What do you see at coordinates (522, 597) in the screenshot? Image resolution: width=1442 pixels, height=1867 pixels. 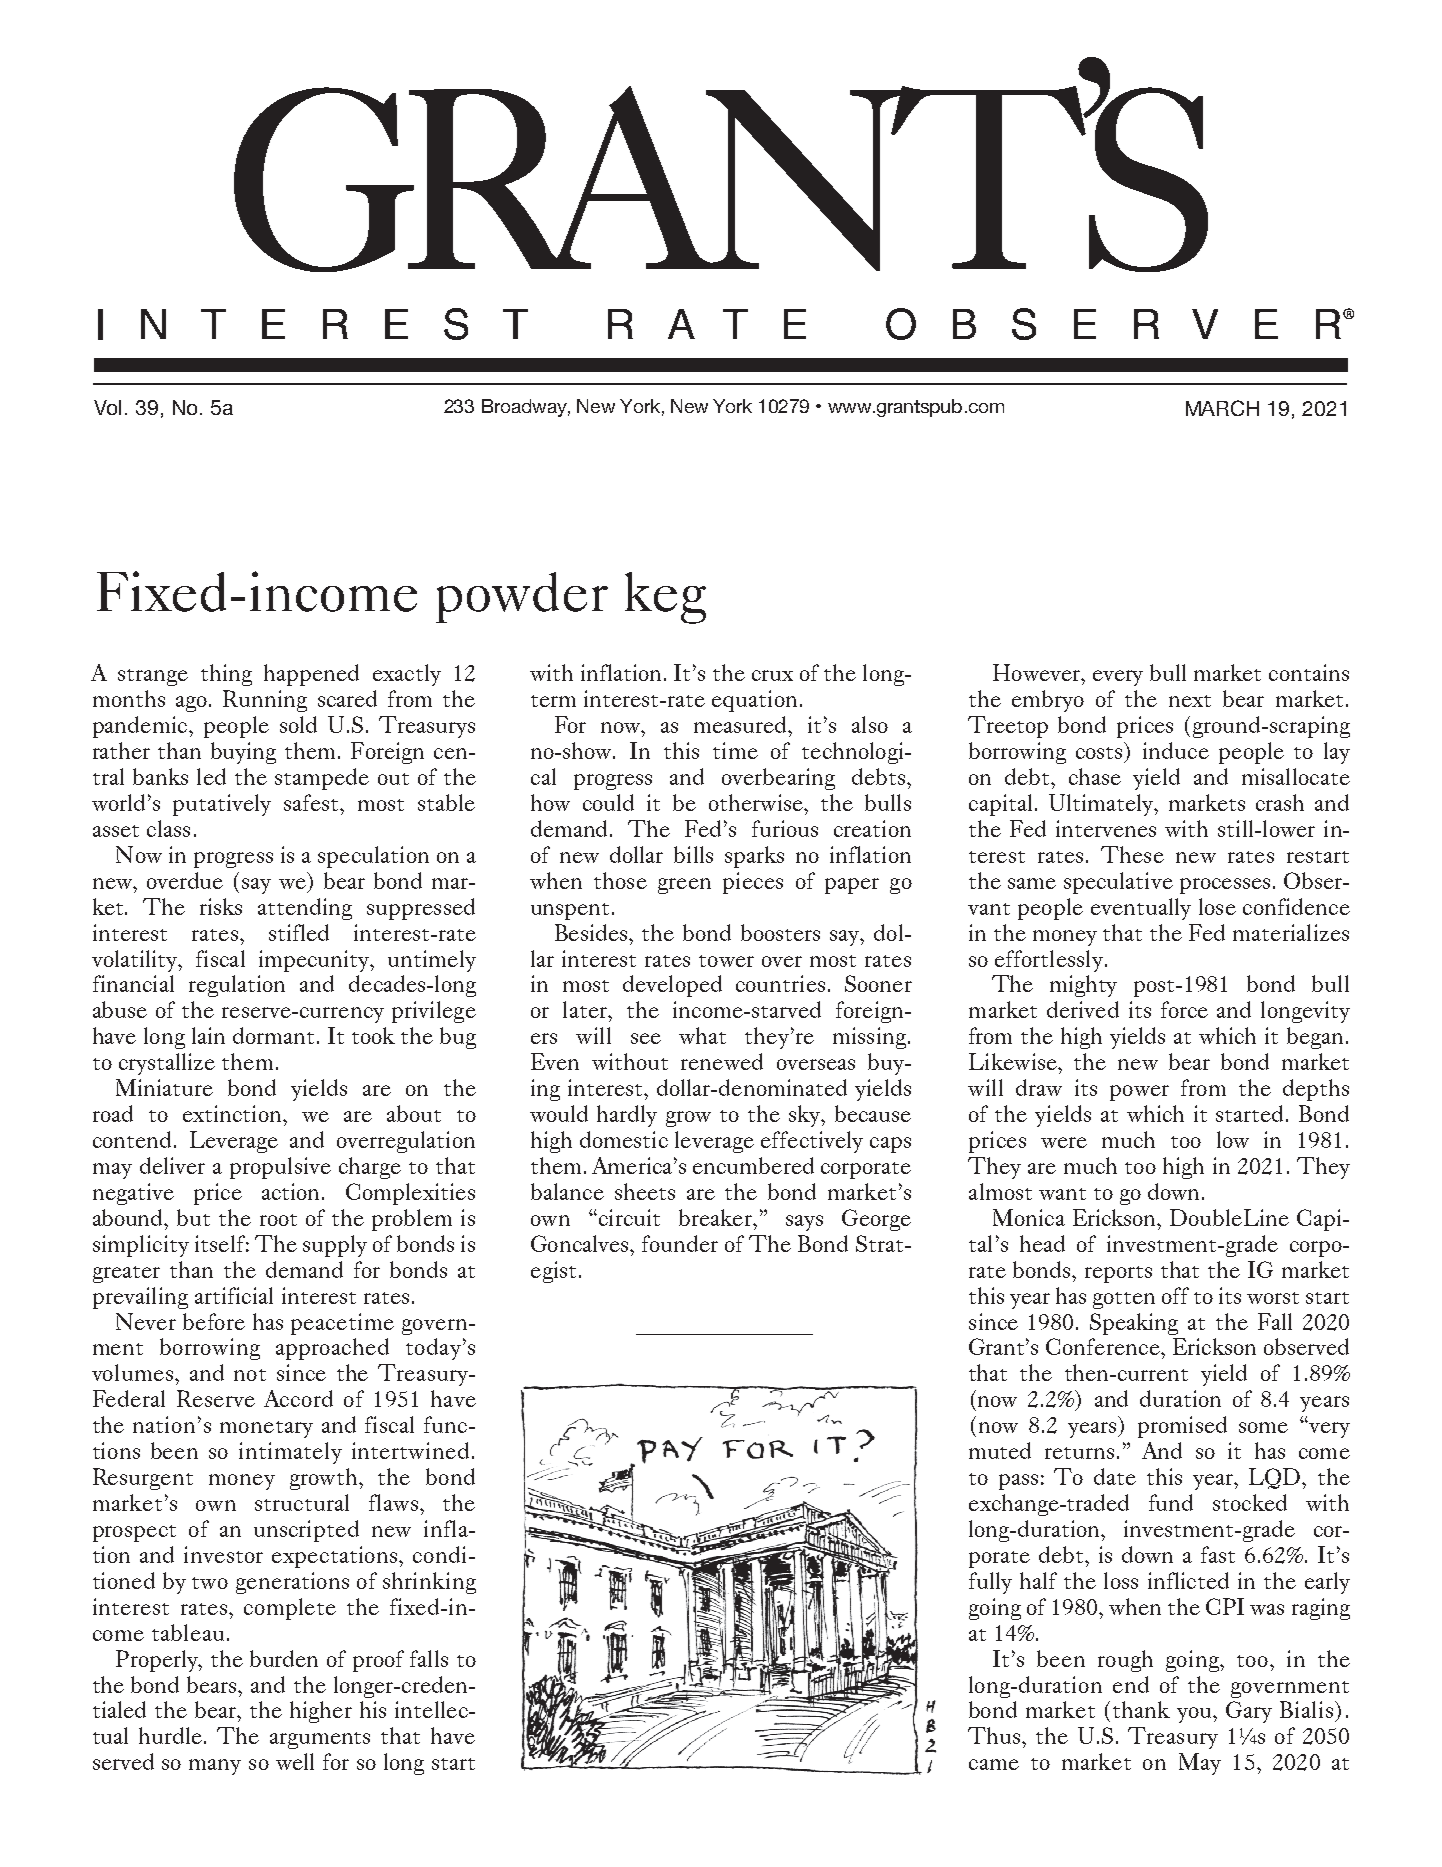 I see `powder` at bounding box center [522, 597].
